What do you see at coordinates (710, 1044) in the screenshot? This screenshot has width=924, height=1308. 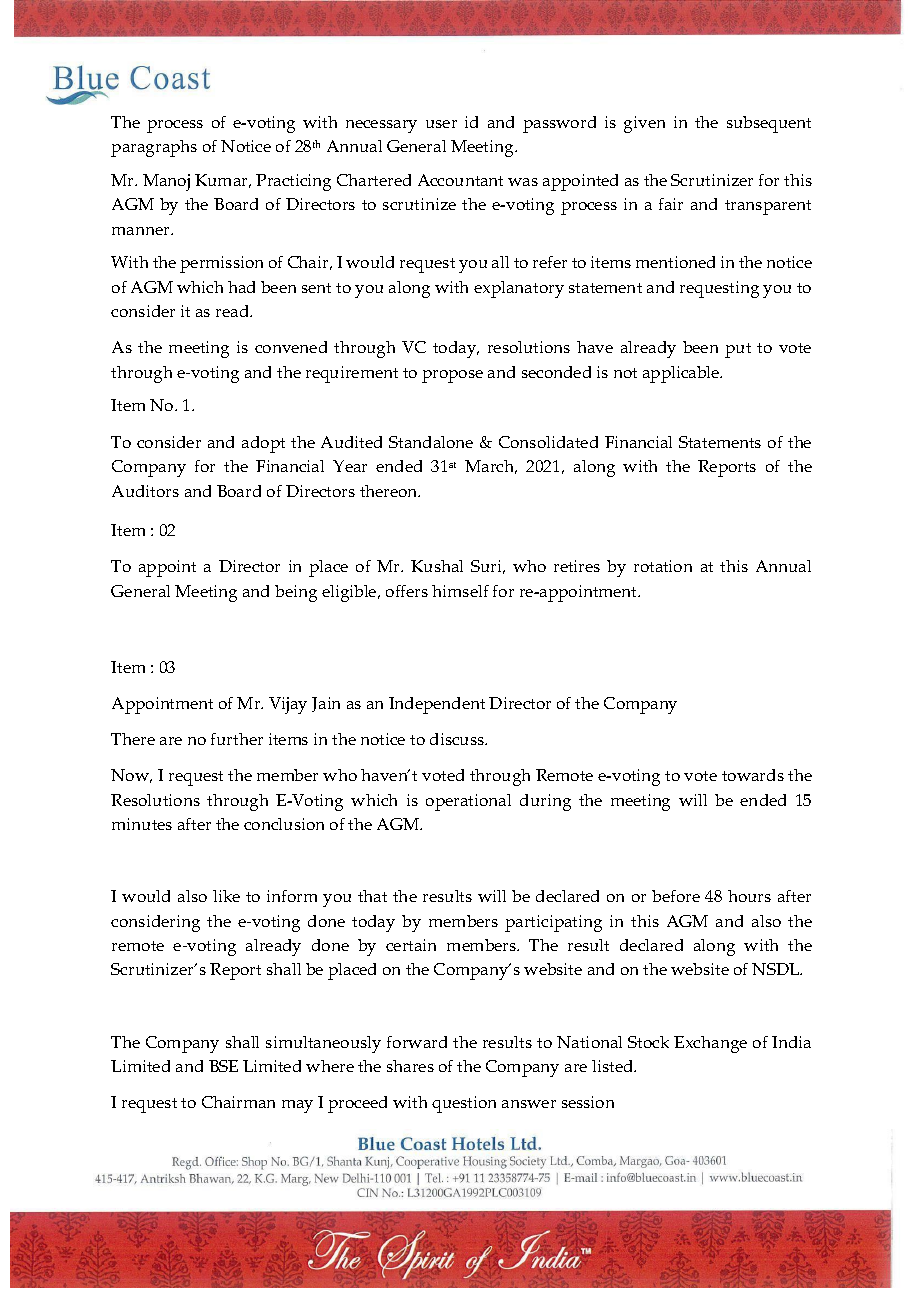 I see `Exchange` at bounding box center [710, 1044].
